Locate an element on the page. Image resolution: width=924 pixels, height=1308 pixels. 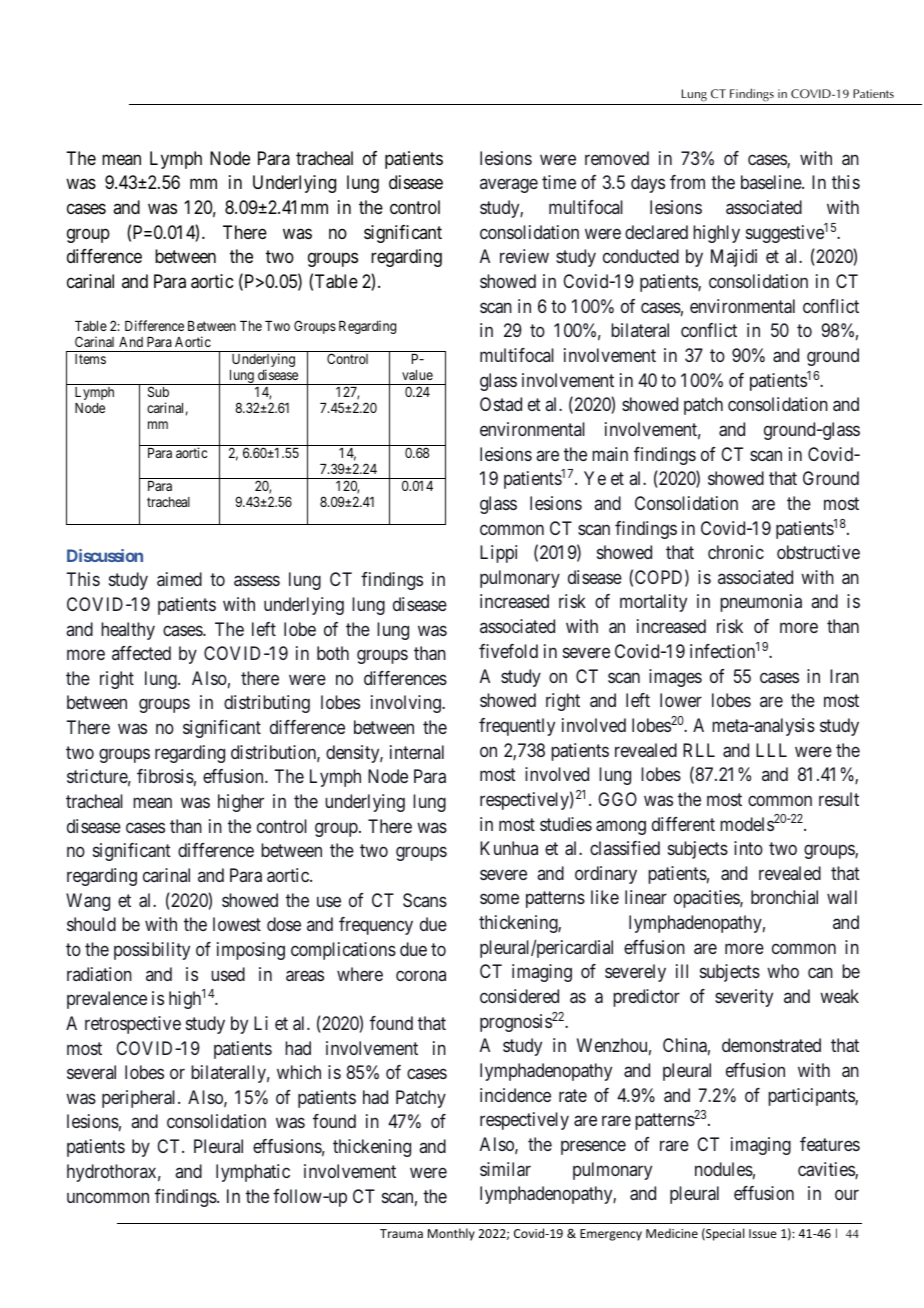
baseline is located at coordinates (772, 182).
